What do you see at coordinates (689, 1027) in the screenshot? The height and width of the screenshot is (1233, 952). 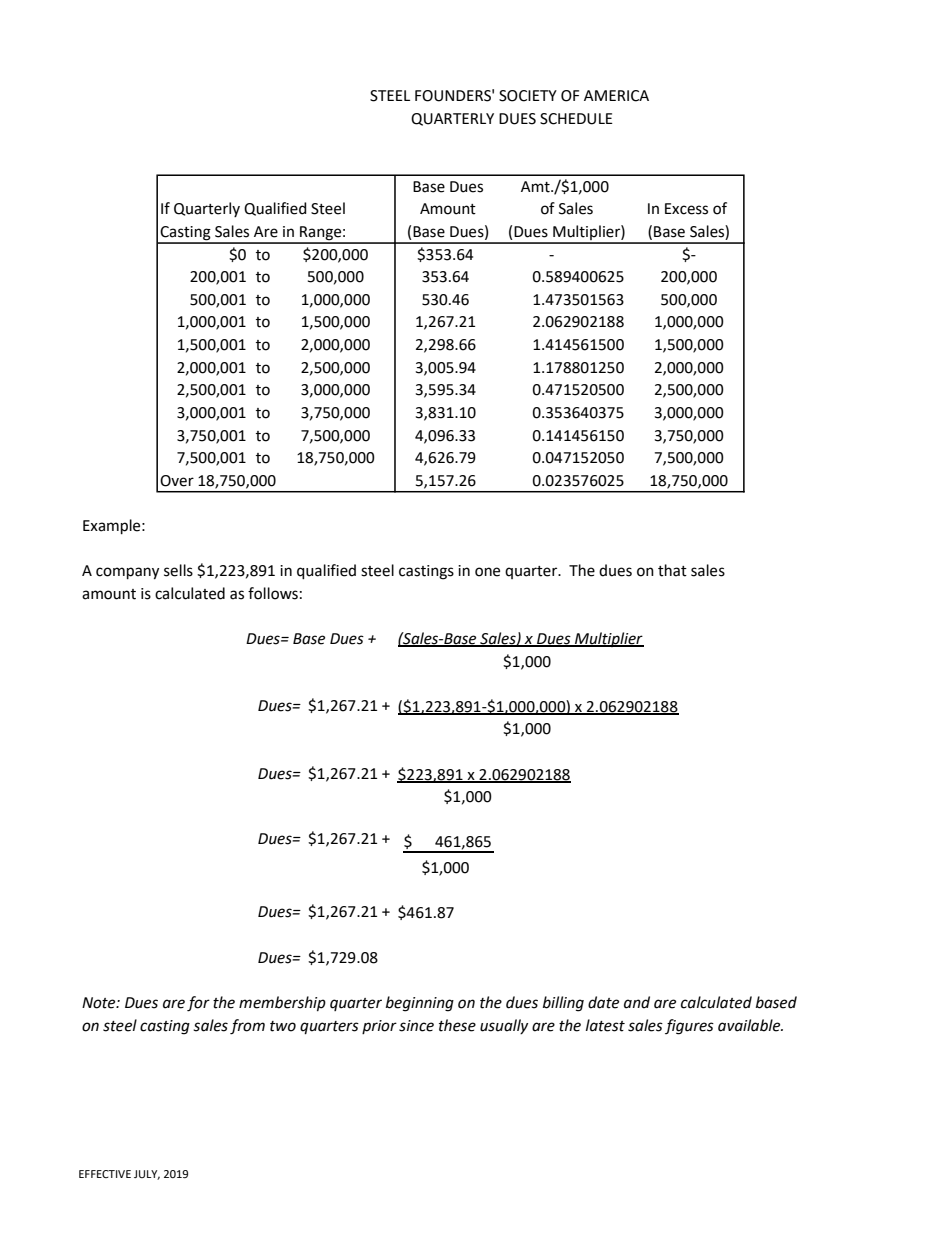 I see `figures` at bounding box center [689, 1027].
